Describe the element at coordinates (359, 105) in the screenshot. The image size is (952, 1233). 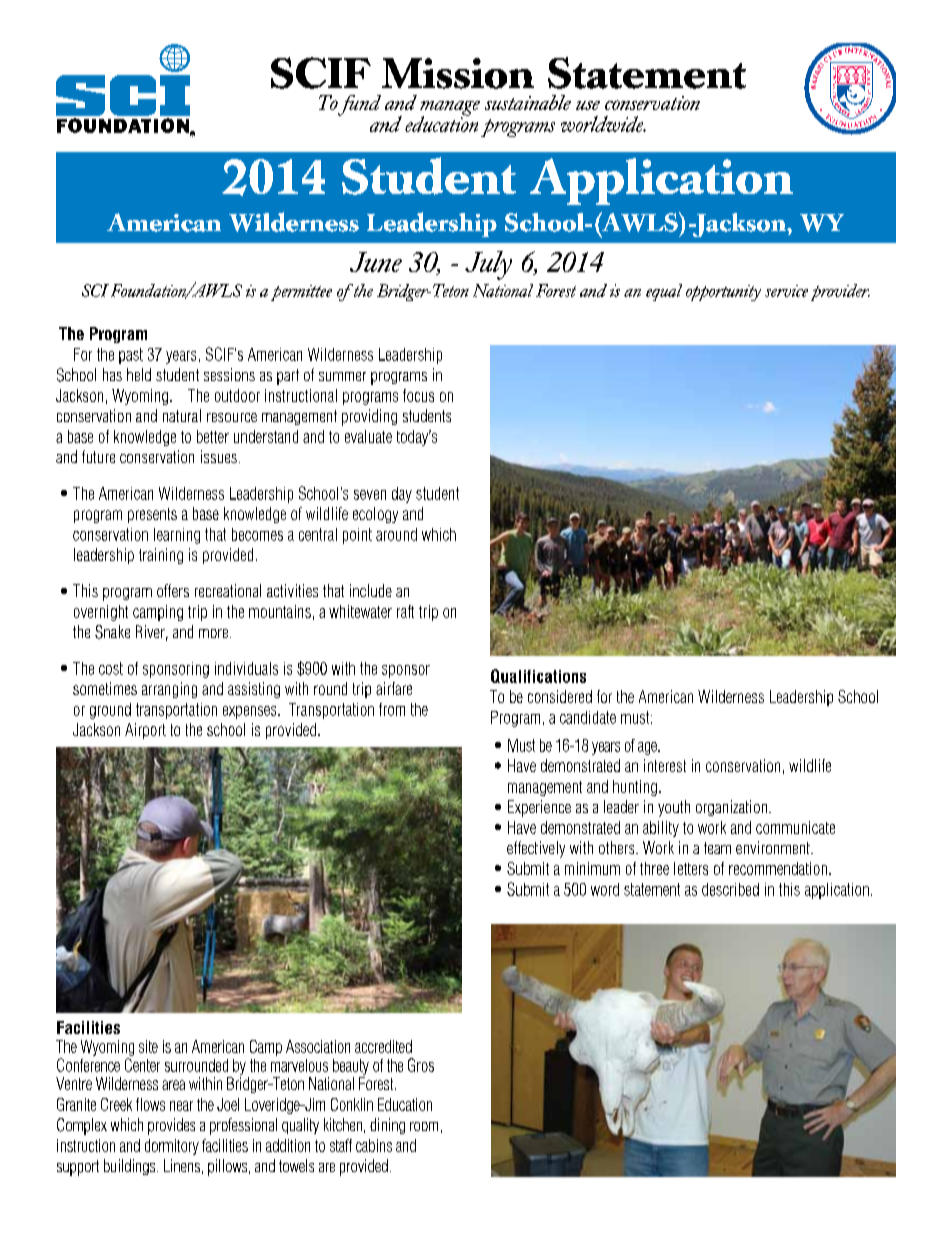
I see `fund` at that location.
